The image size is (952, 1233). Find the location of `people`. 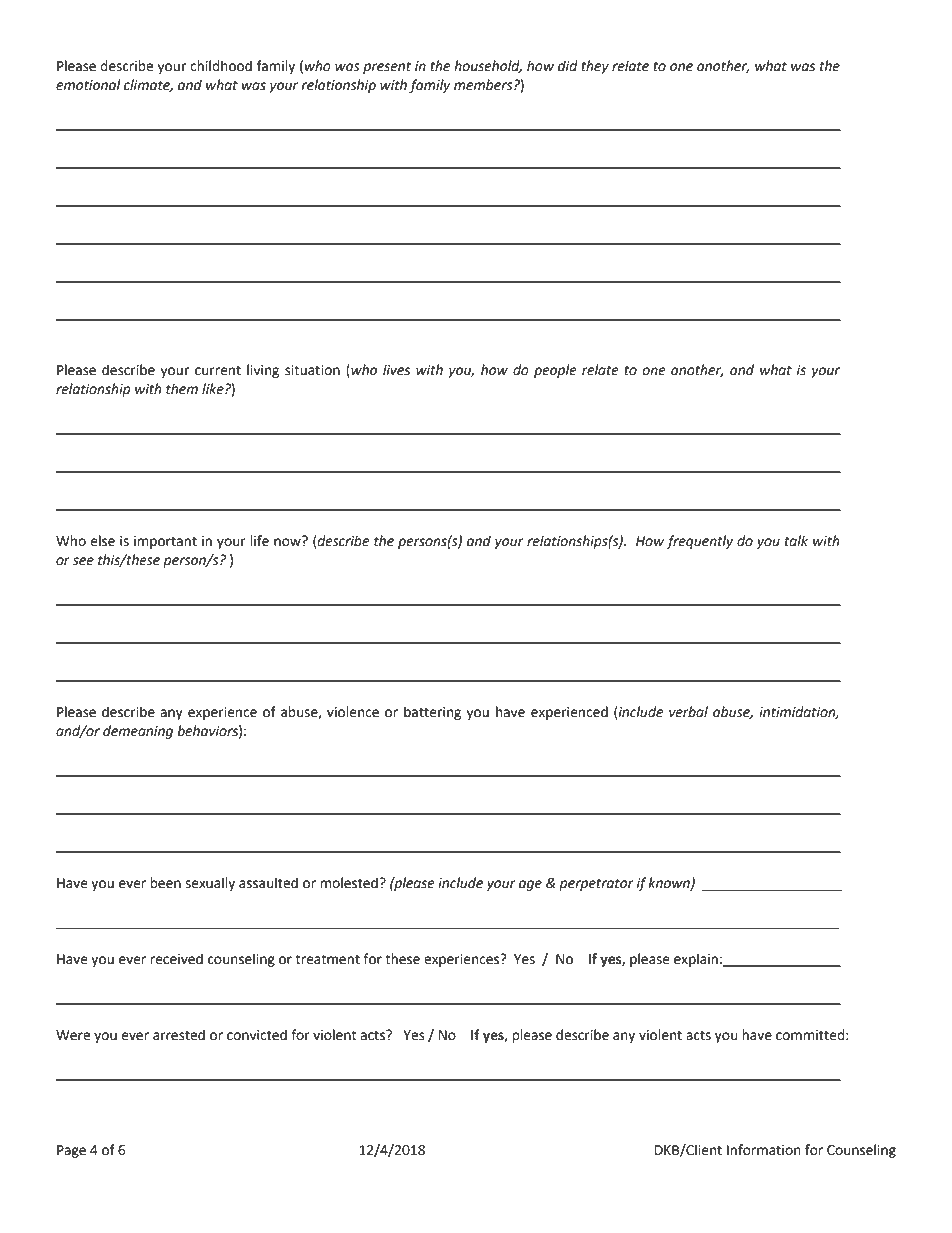

people is located at coordinates (555, 371).
